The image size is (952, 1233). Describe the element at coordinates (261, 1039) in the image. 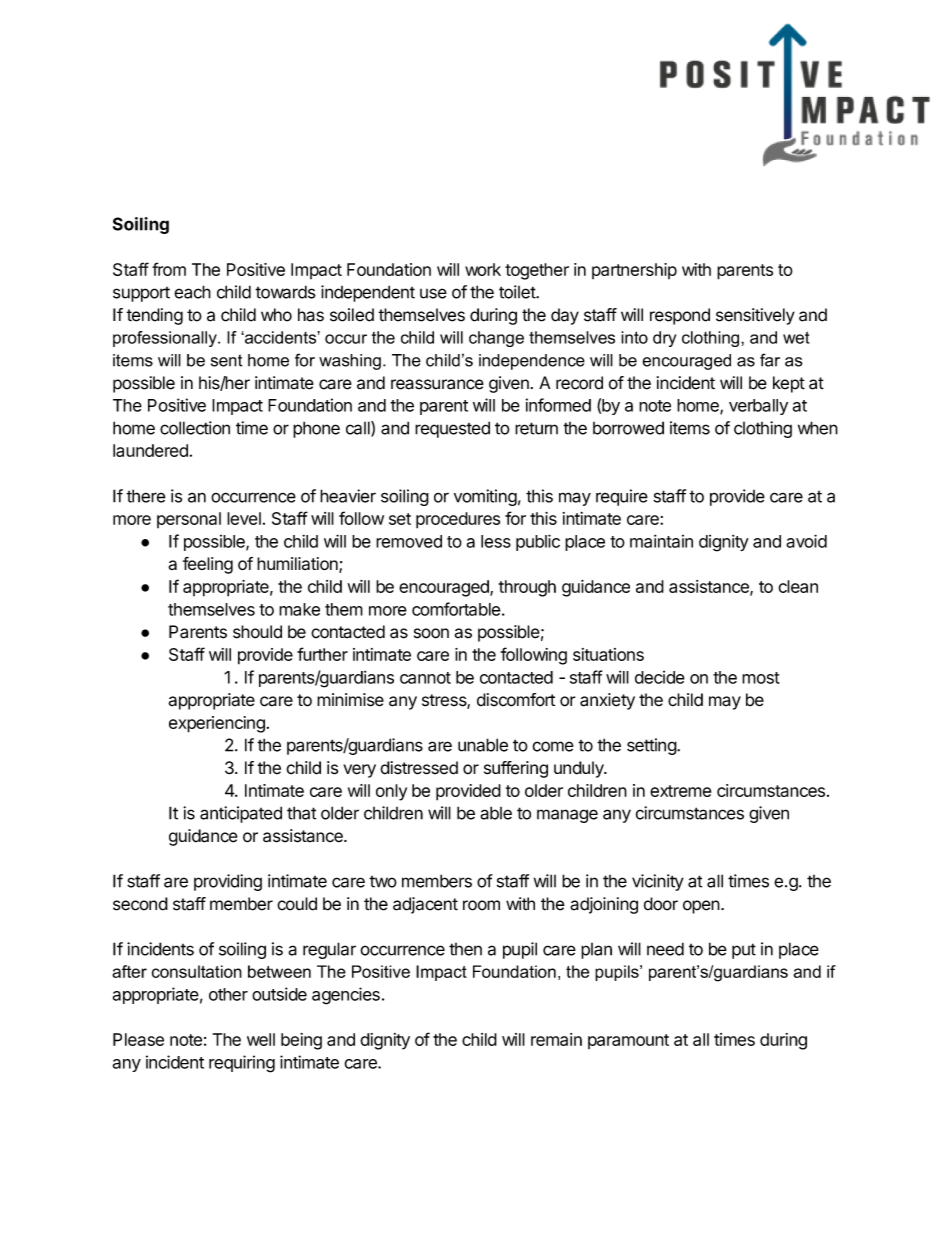

I see `well` at that location.
